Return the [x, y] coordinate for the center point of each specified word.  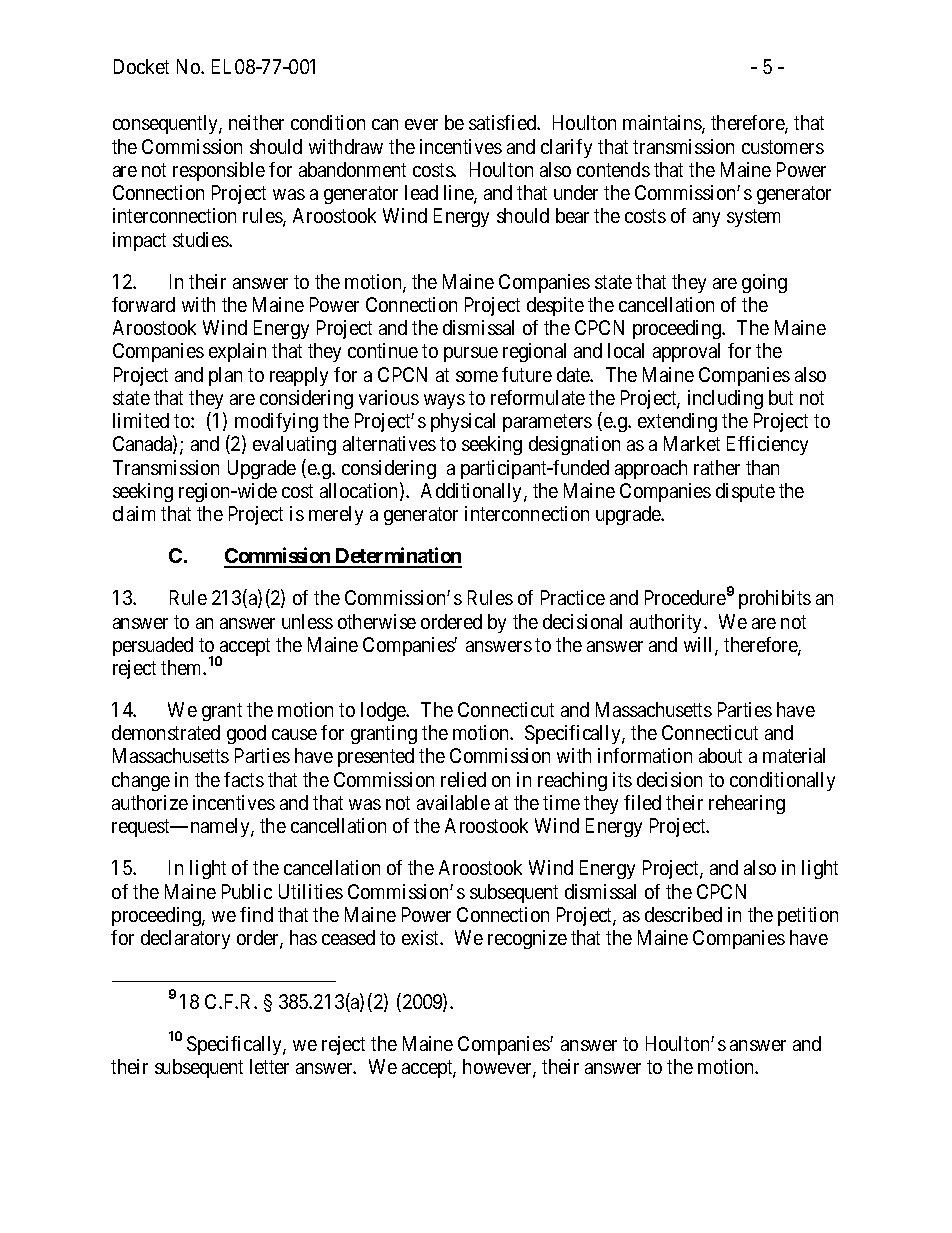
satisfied [503, 122]
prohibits [775, 599]
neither [256, 122]
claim [134, 513]
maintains [663, 124]
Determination [398, 557]
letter [269, 1066]
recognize [527, 939]
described [683, 914]
